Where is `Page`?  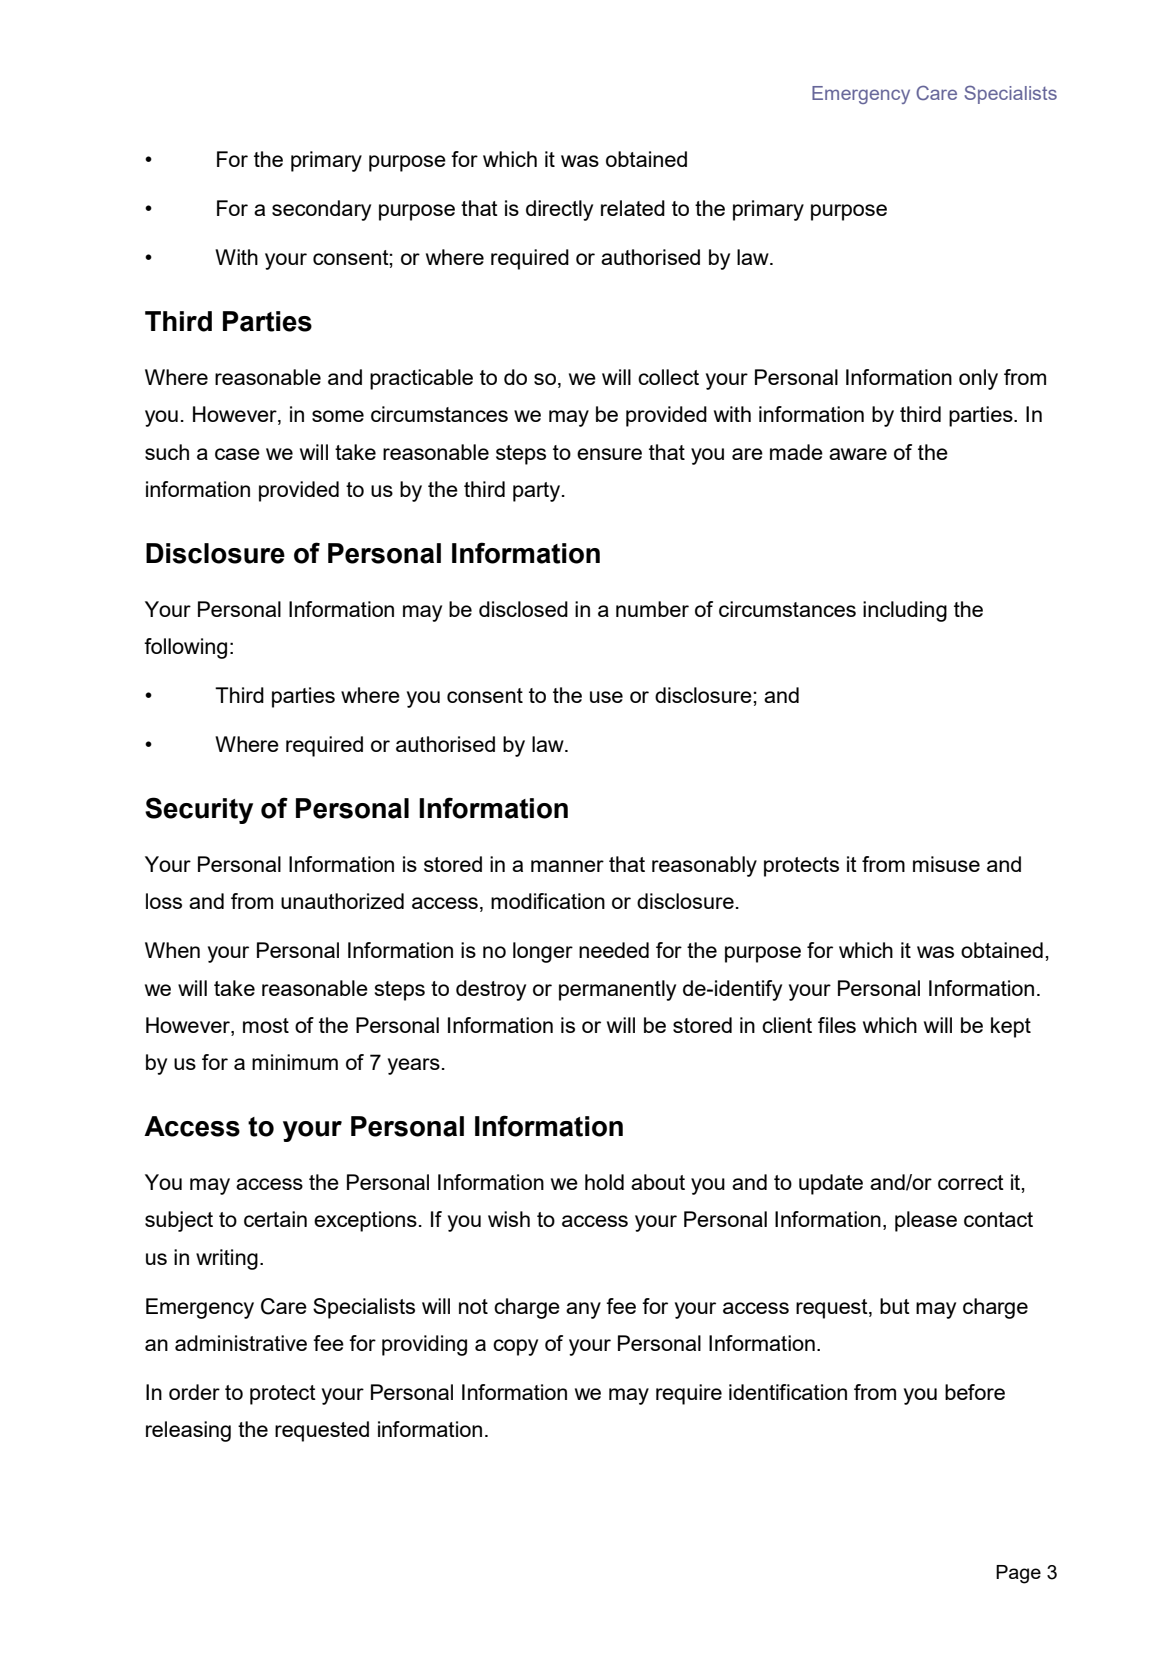 Page is located at coordinates (1018, 1574).
